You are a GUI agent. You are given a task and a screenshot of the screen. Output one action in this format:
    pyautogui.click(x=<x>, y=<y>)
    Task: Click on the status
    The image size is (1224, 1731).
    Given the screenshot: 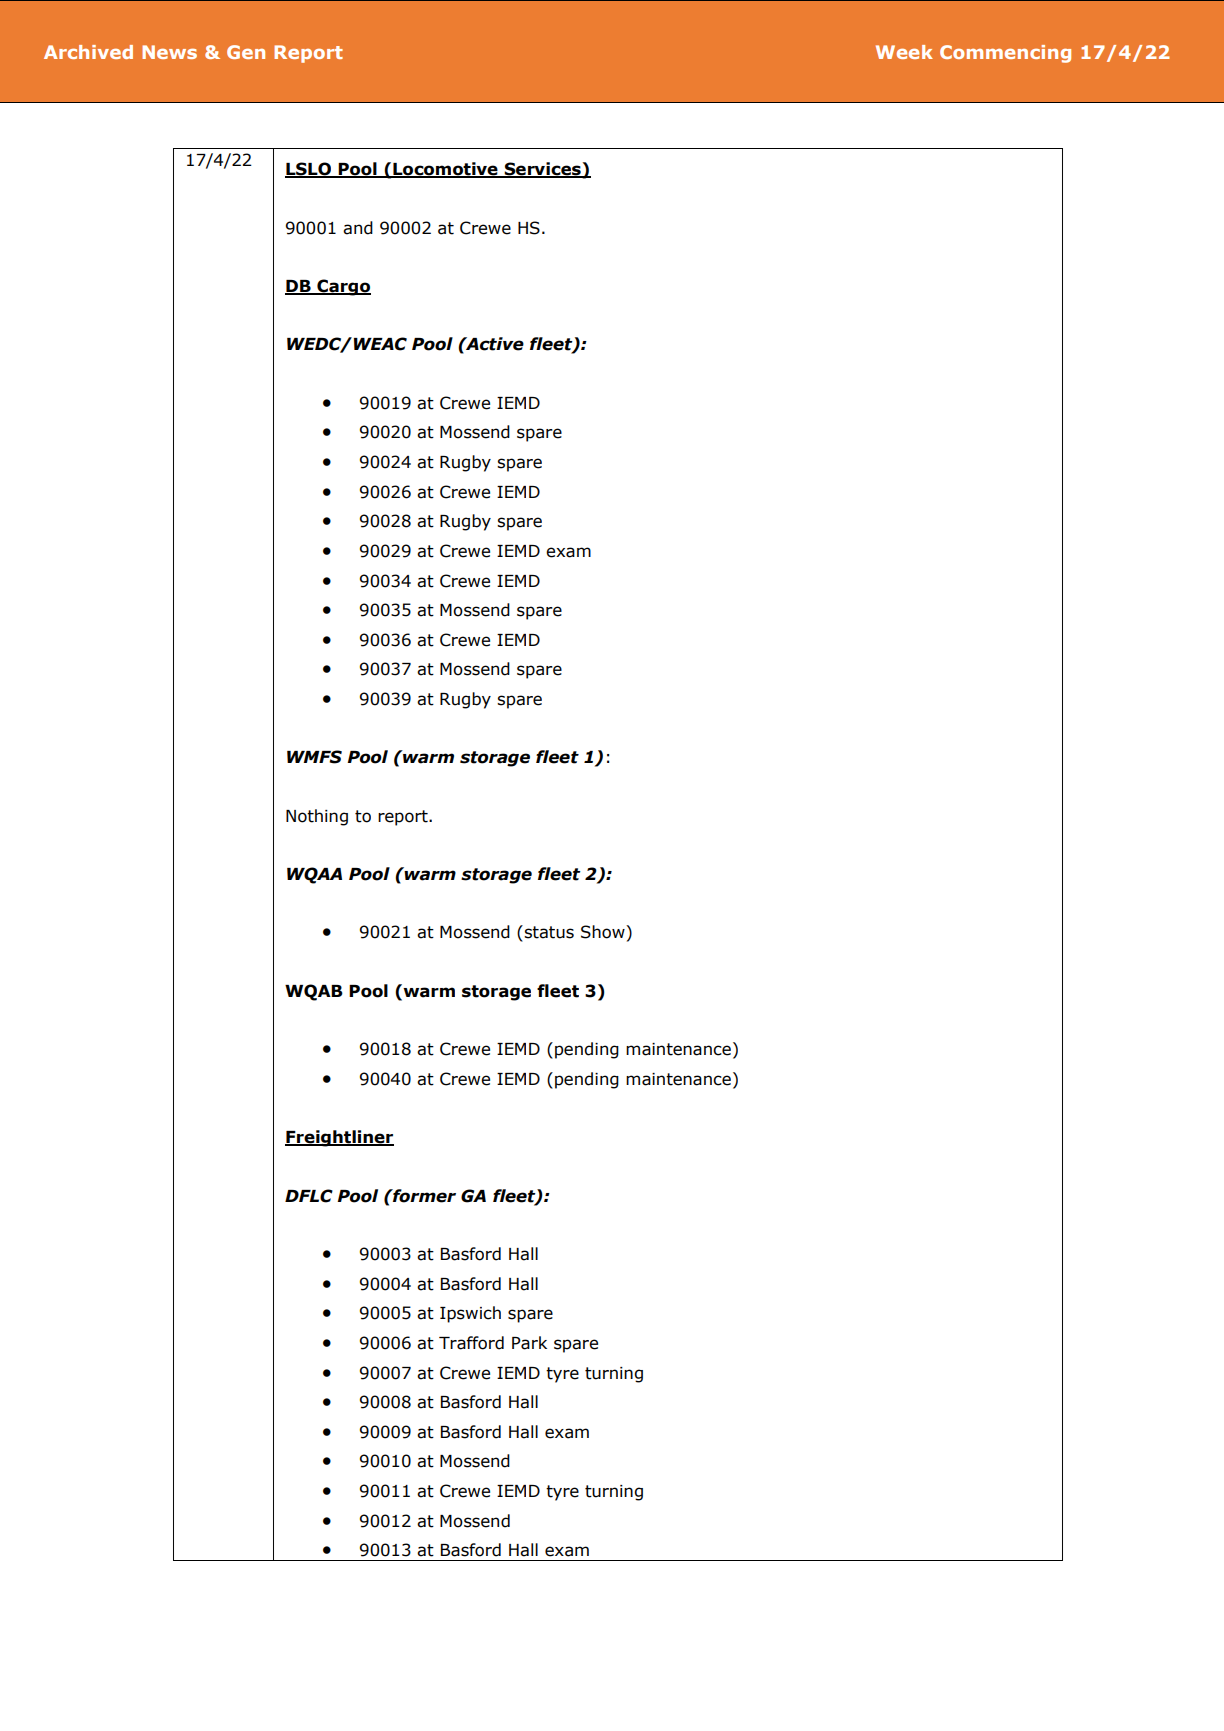 What is the action you would take?
    pyautogui.click(x=548, y=932)
